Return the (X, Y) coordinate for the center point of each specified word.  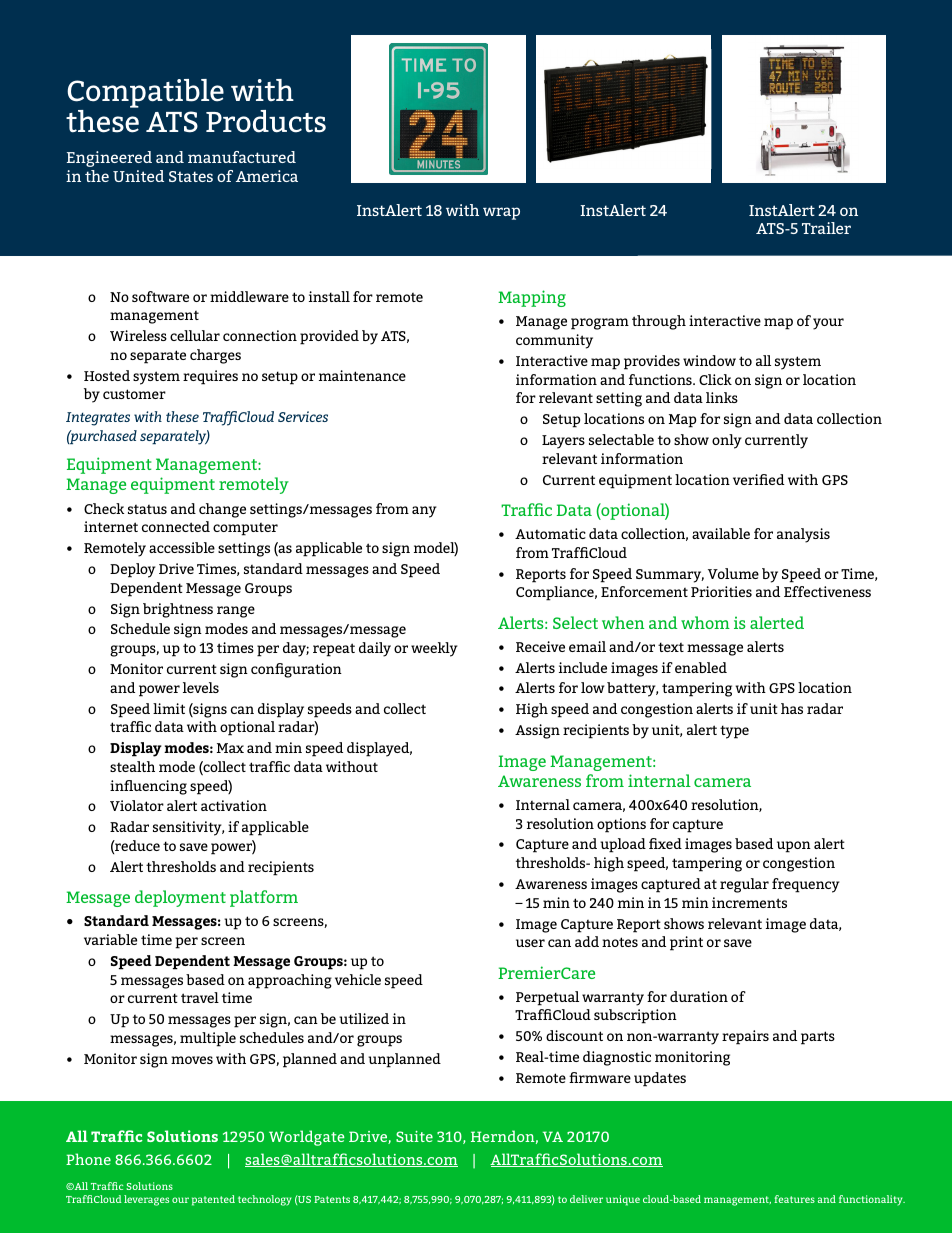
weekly (434, 649)
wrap (501, 213)
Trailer (826, 228)
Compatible (145, 93)
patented (213, 1200)
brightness (178, 610)
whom (705, 622)
